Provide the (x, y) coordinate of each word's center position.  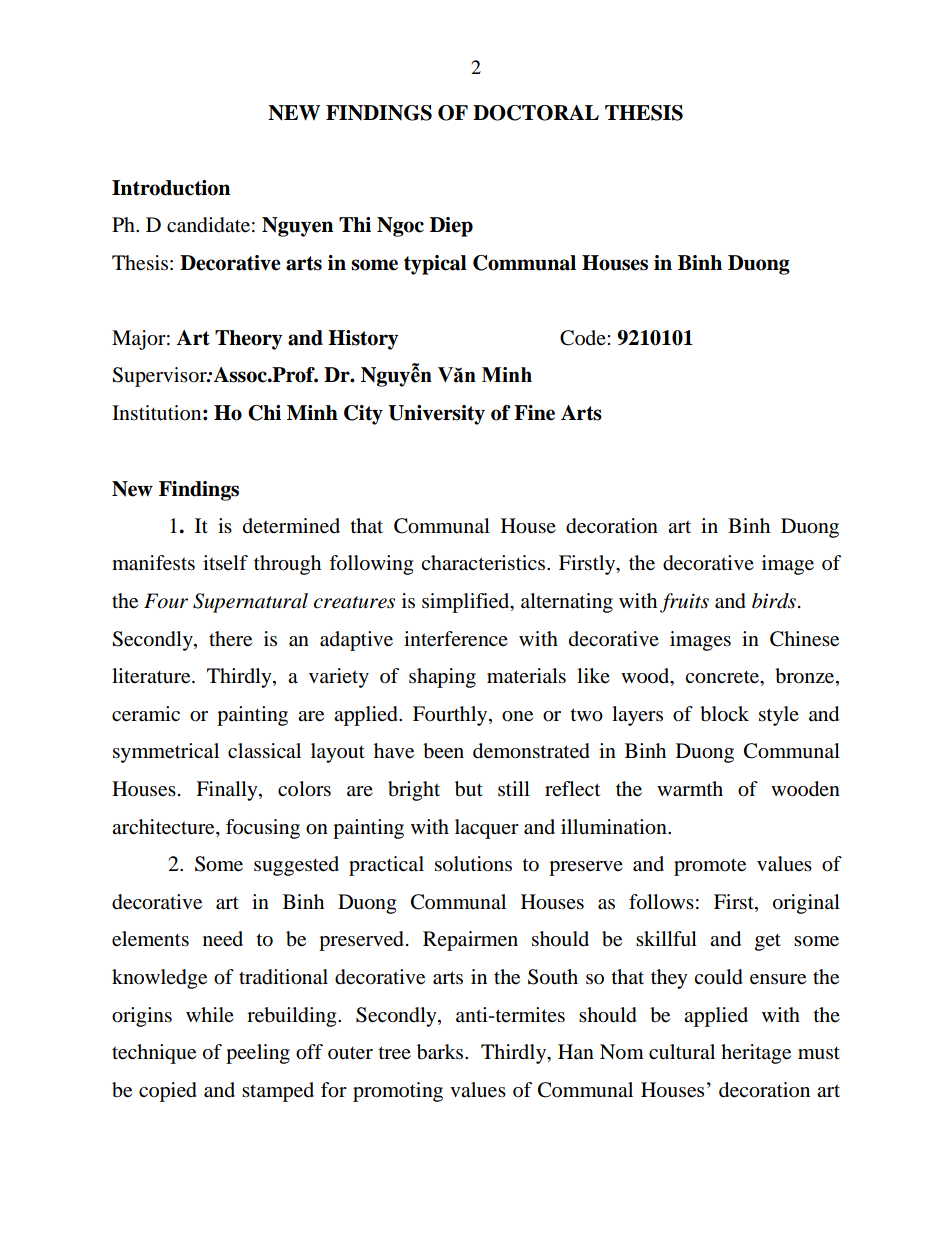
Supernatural (250, 603)
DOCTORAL (536, 113)
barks (441, 1052)
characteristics (484, 563)
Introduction (171, 188)
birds (774, 601)
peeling (258, 1054)
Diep (451, 227)
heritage (756, 1054)
